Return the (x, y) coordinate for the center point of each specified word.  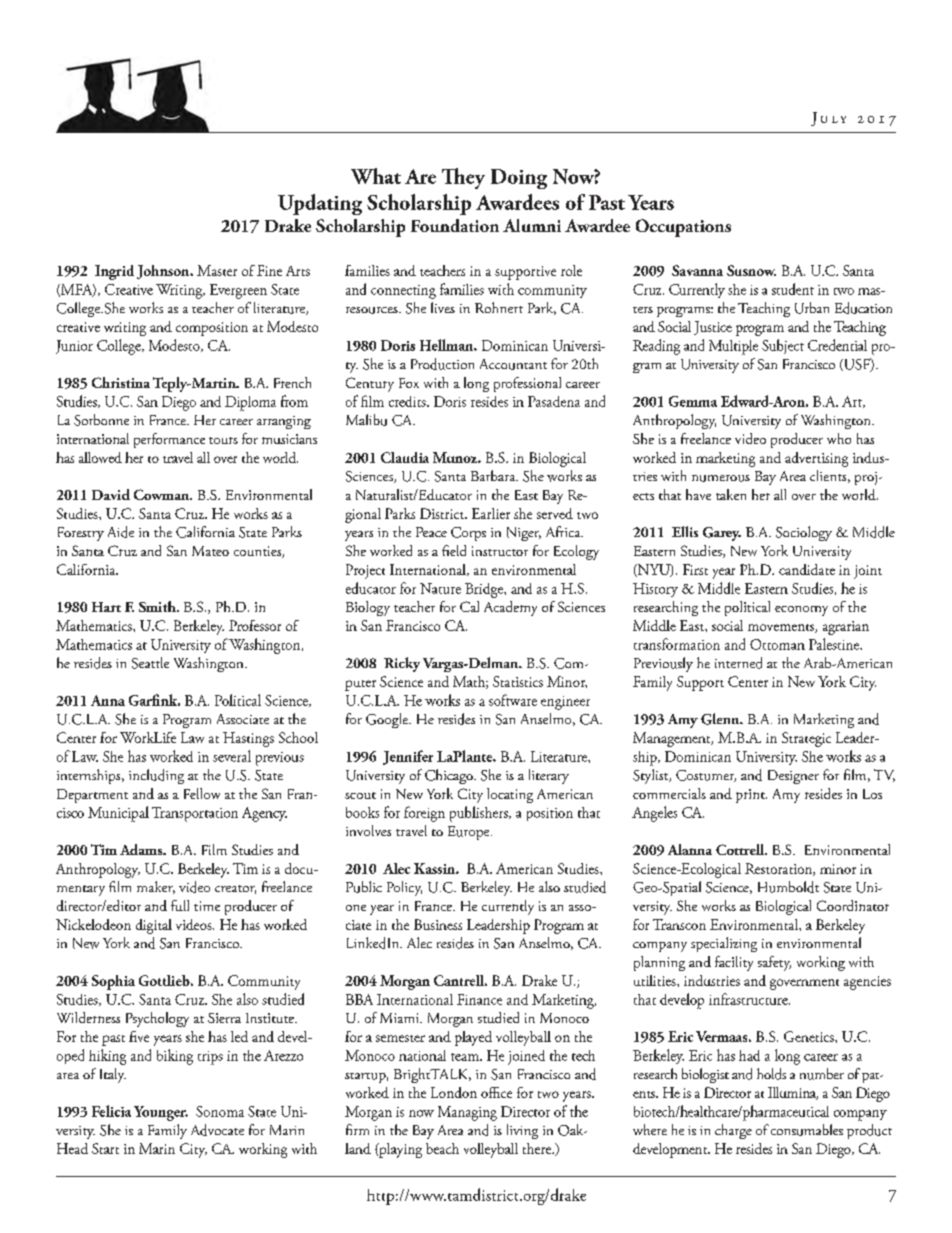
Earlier (491, 513)
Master (217, 270)
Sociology (804, 533)
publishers (480, 814)
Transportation (195, 814)
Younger (161, 1113)
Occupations (683, 228)
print (751, 796)
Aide (121, 532)
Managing (467, 1113)
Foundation (455, 225)
